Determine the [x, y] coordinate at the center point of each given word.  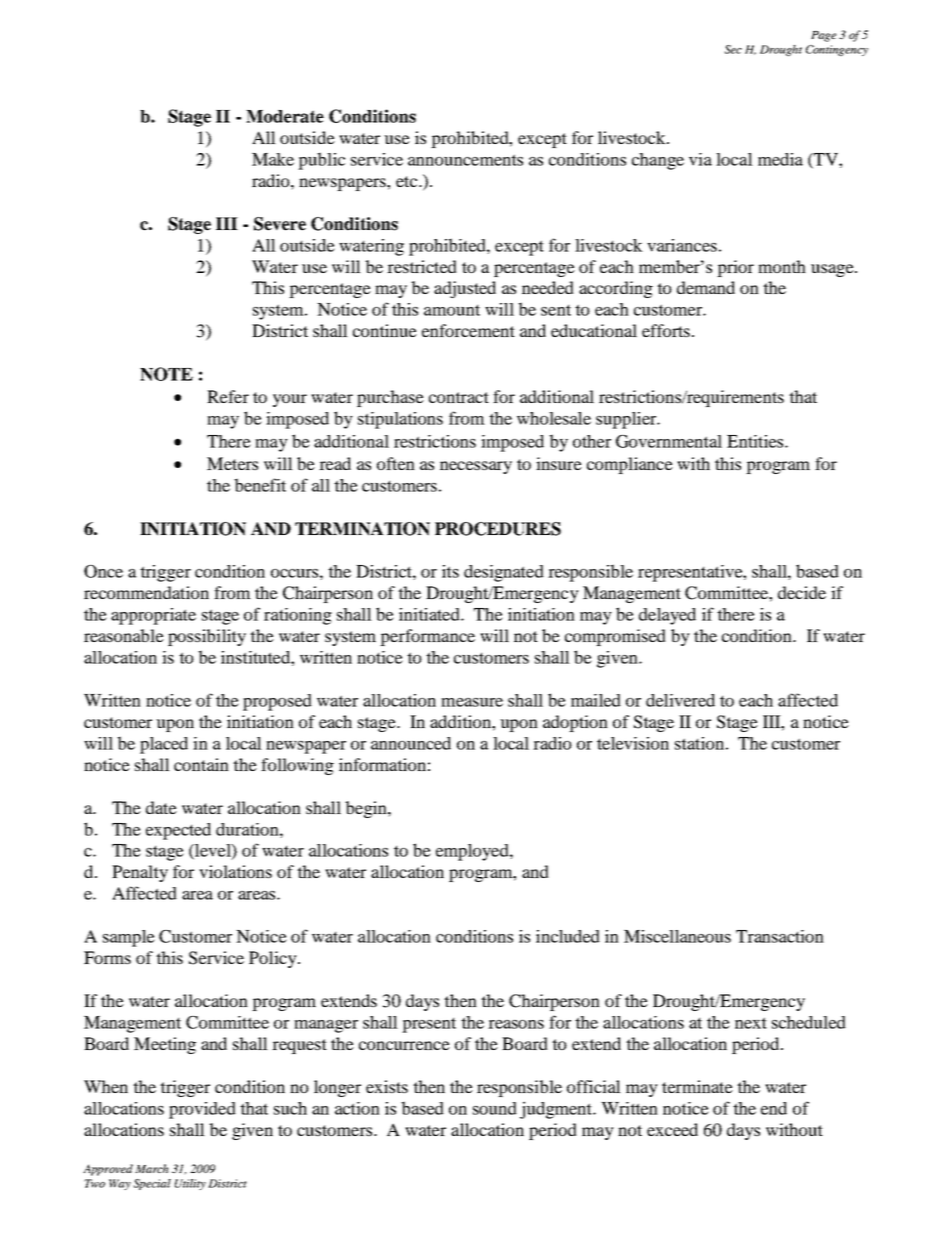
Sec [733, 49]
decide [802, 592]
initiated [430, 614]
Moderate [285, 116]
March [152, 1168]
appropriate [153, 616]
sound [495, 1108]
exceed [672, 1129]
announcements [465, 160]
